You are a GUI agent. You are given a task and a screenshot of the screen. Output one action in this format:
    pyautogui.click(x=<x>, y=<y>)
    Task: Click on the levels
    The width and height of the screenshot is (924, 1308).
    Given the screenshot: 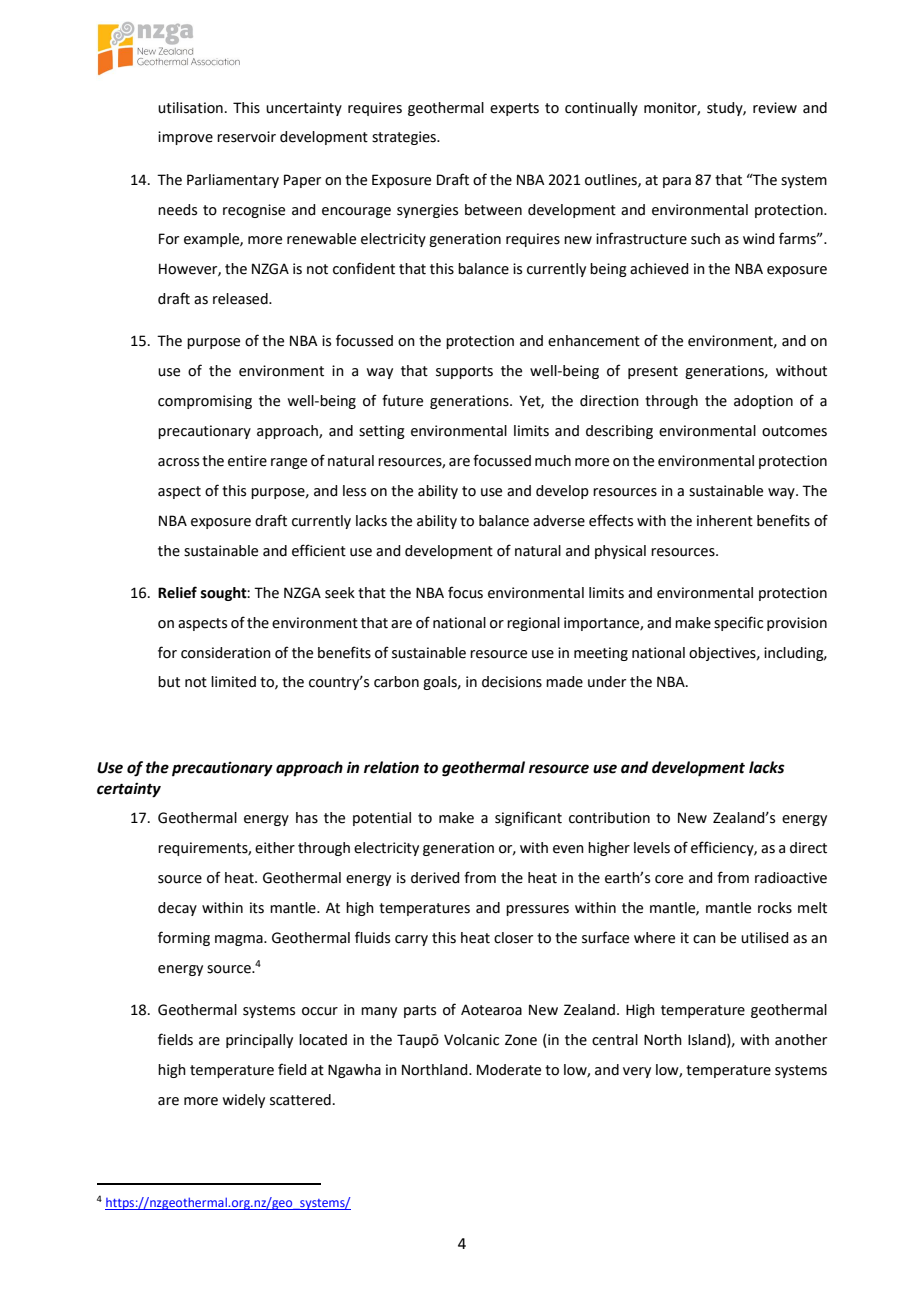 What is the action you would take?
    pyautogui.click(x=652, y=848)
